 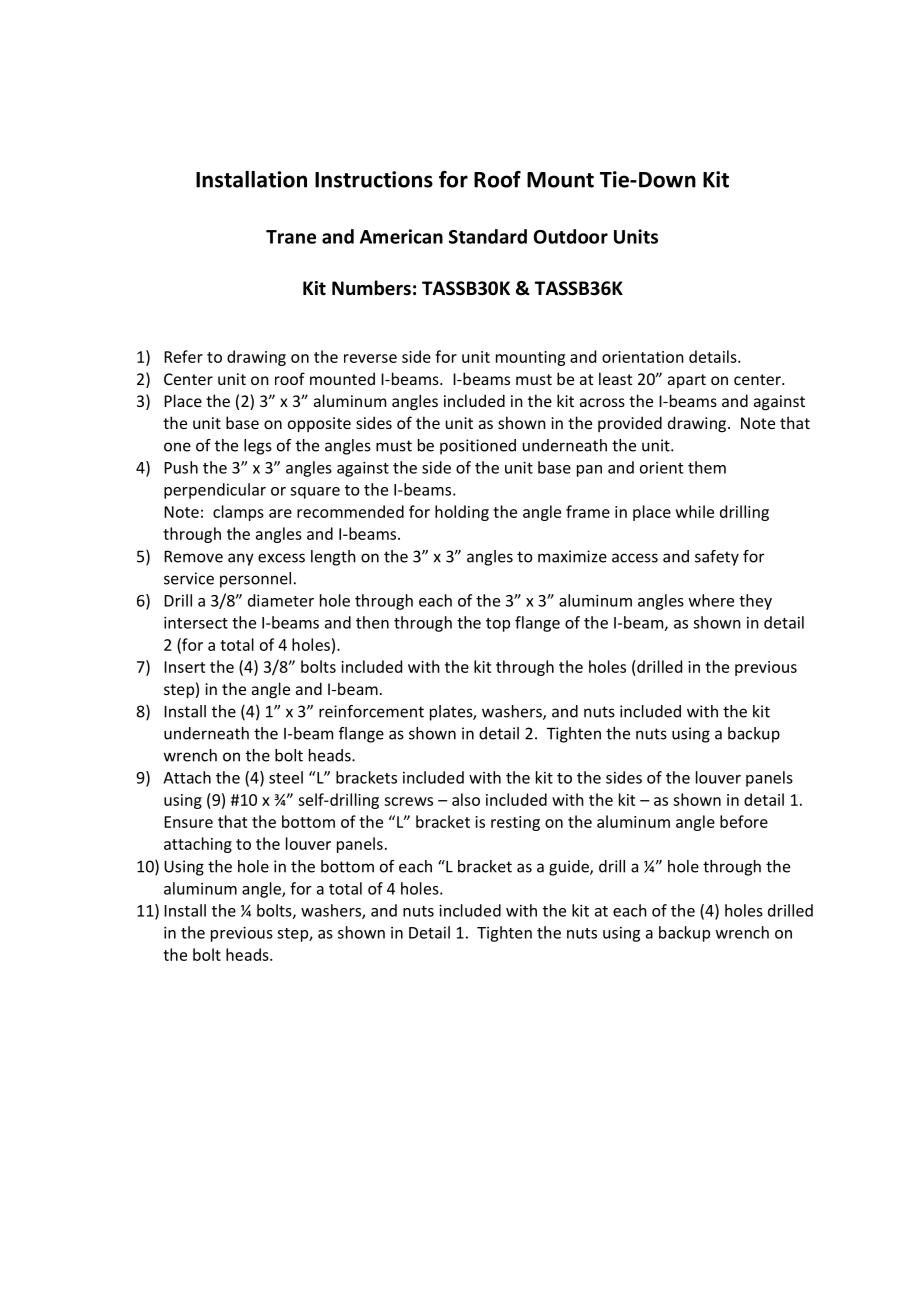 What do you see at coordinates (571, 236) in the screenshot?
I see `Outdoor` at bounding box center [571, 236].
